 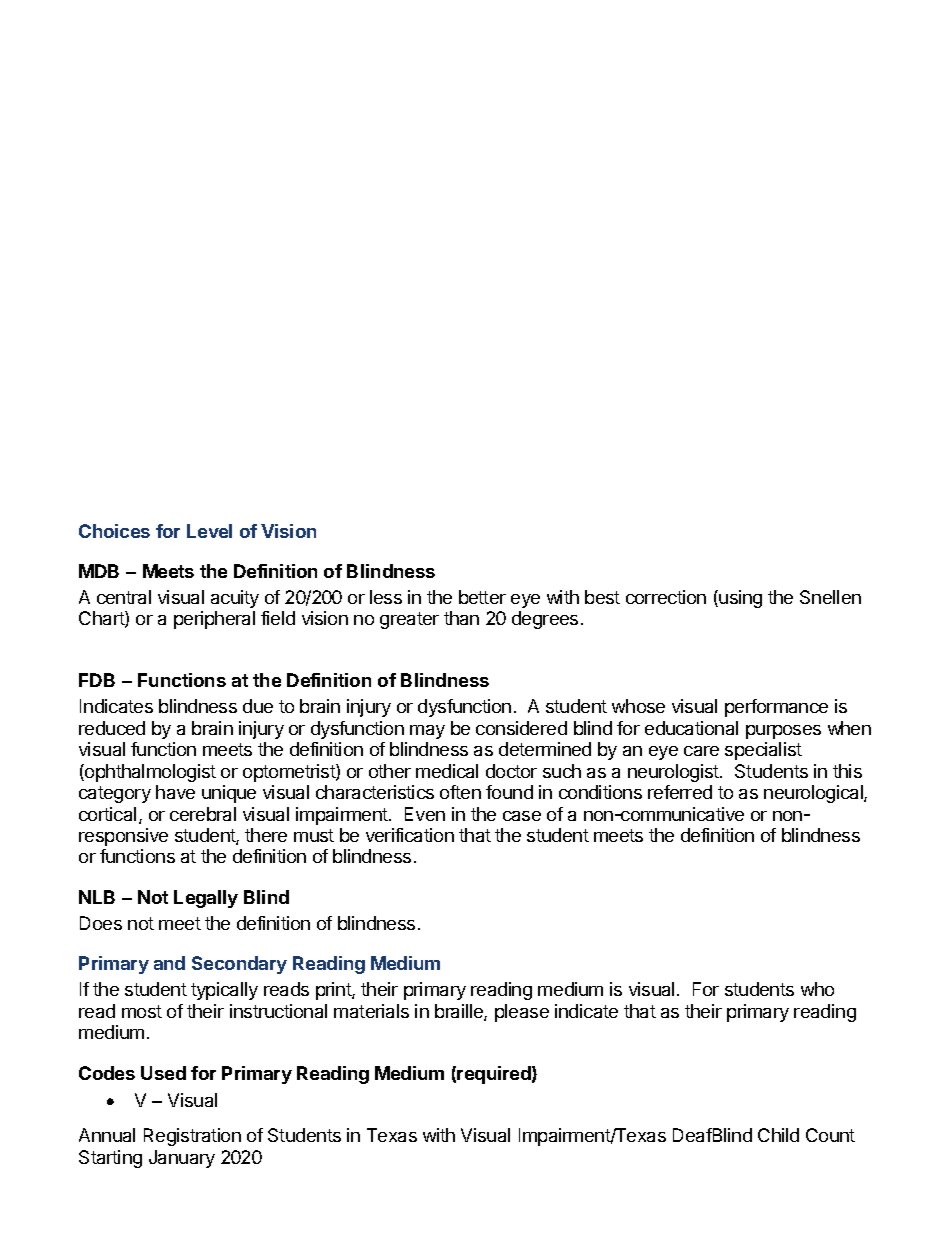 I want to click on please, so click(x=522, y=1013).
